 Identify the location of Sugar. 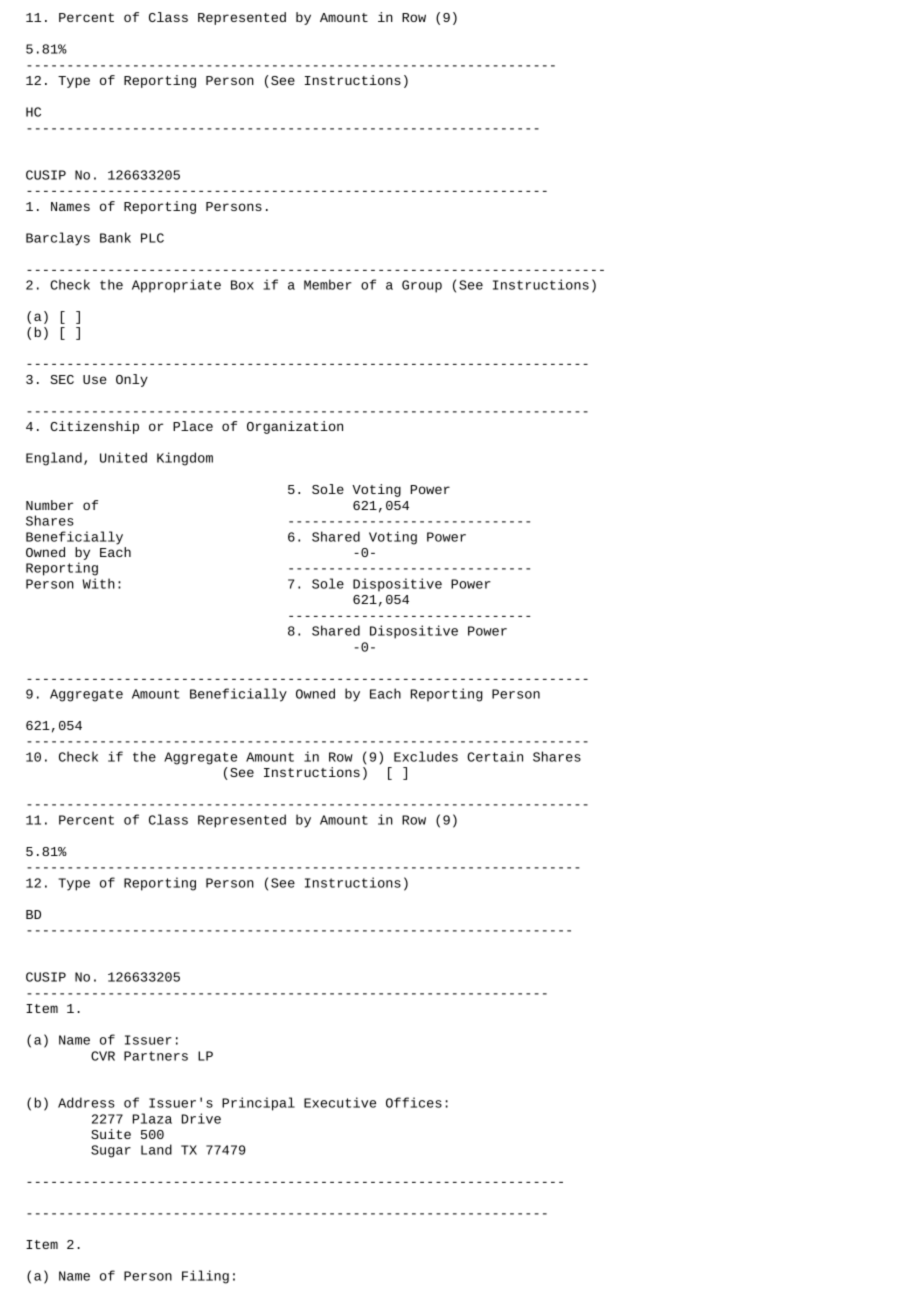
(111, 1151).
